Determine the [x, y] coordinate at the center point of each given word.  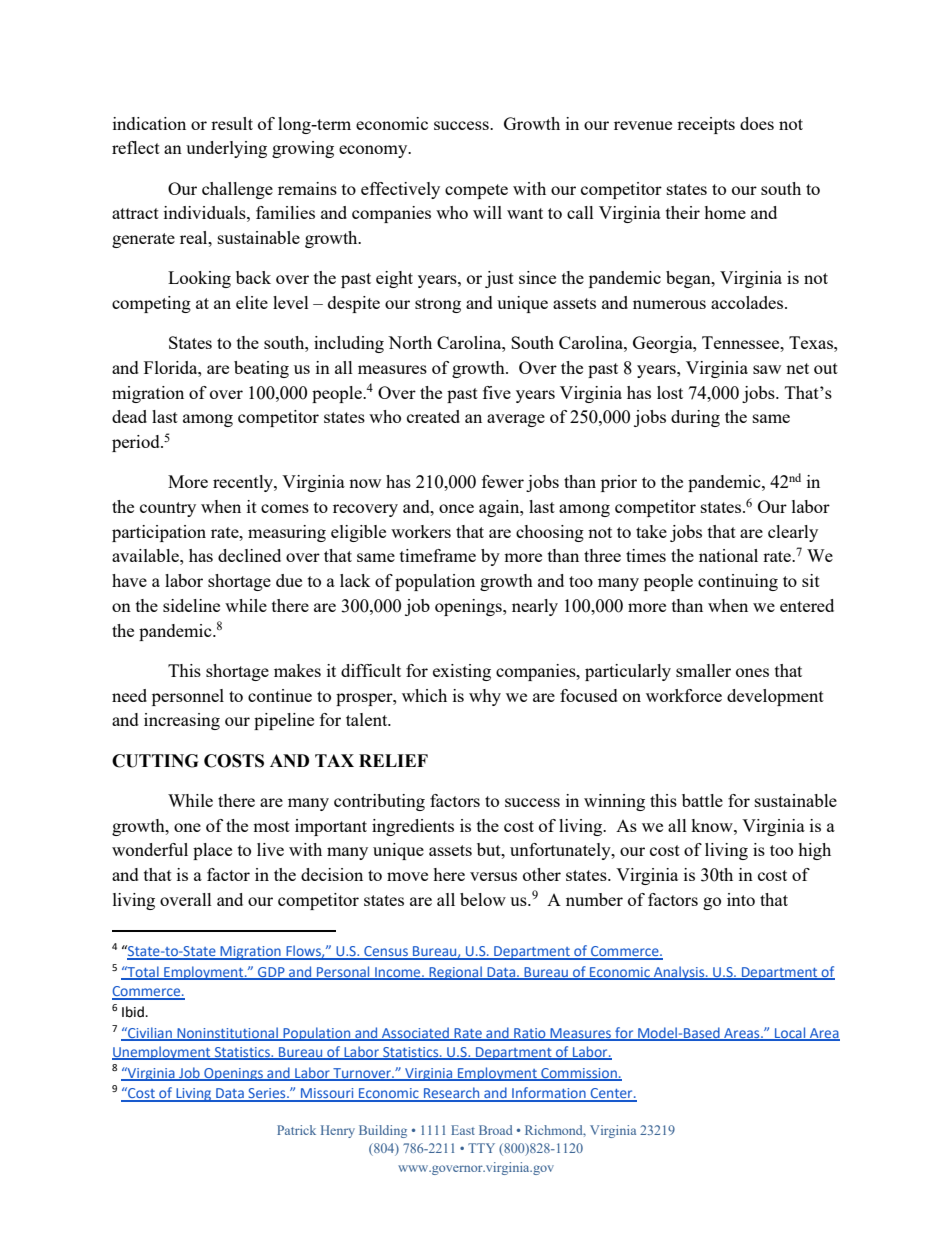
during [695, 418]
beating [261, 369]
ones [752, 672]
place [212, 851]
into [741, 899]
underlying [226, 149]
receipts [706, 125]
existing [462, 672]
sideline [191, 605]
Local [790, 1034]
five [497, 392]
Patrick [296, 1130]
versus [493, 876]
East [463, 1130]
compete [476, 191]
